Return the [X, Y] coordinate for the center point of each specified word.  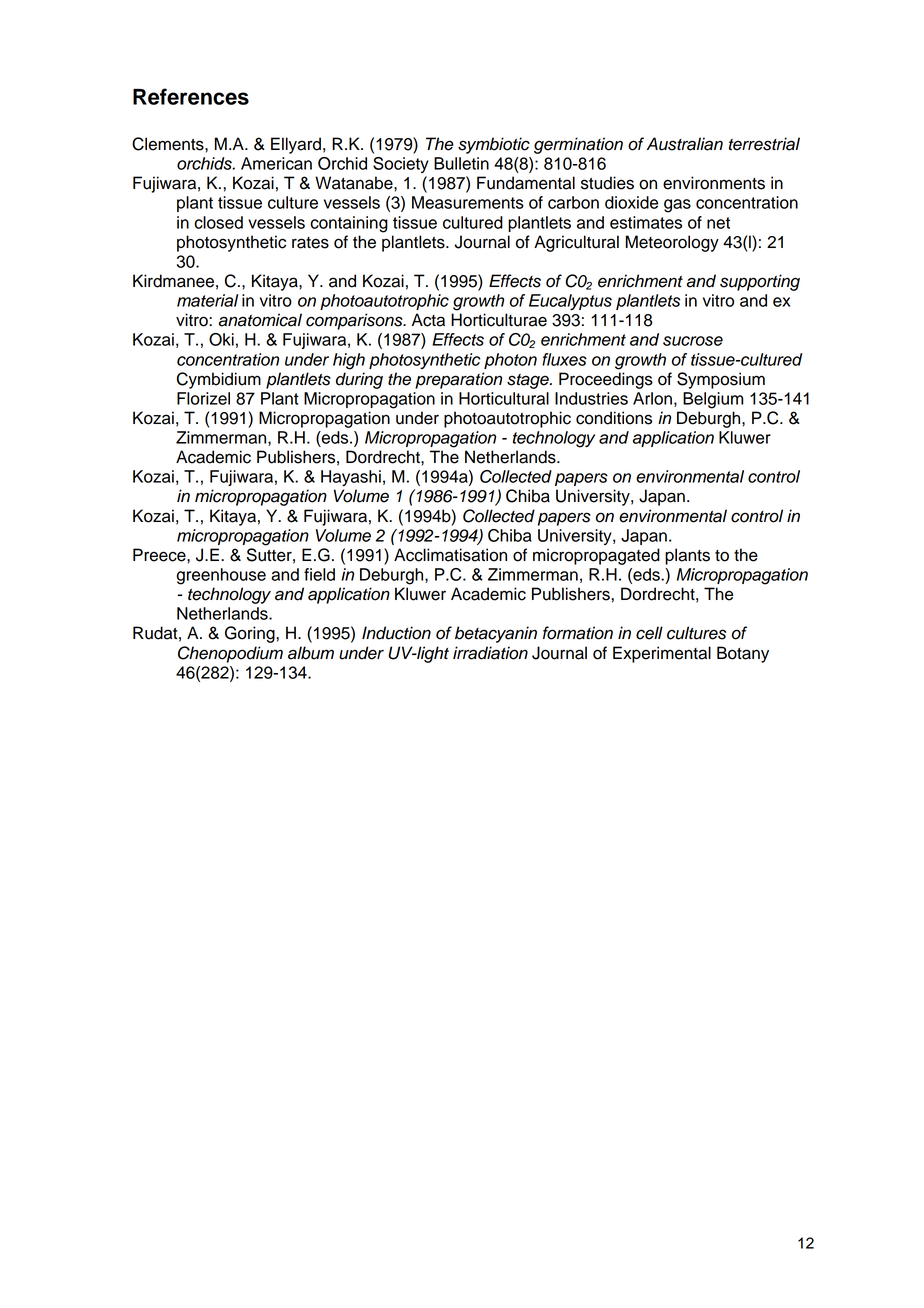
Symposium [721, 380]
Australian [685, 144]
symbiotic [494, 145]
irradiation [490, 653]
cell [649, 633]
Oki [221, 339]
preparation [458, 380]
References [191, 96]
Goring [251, 634]
